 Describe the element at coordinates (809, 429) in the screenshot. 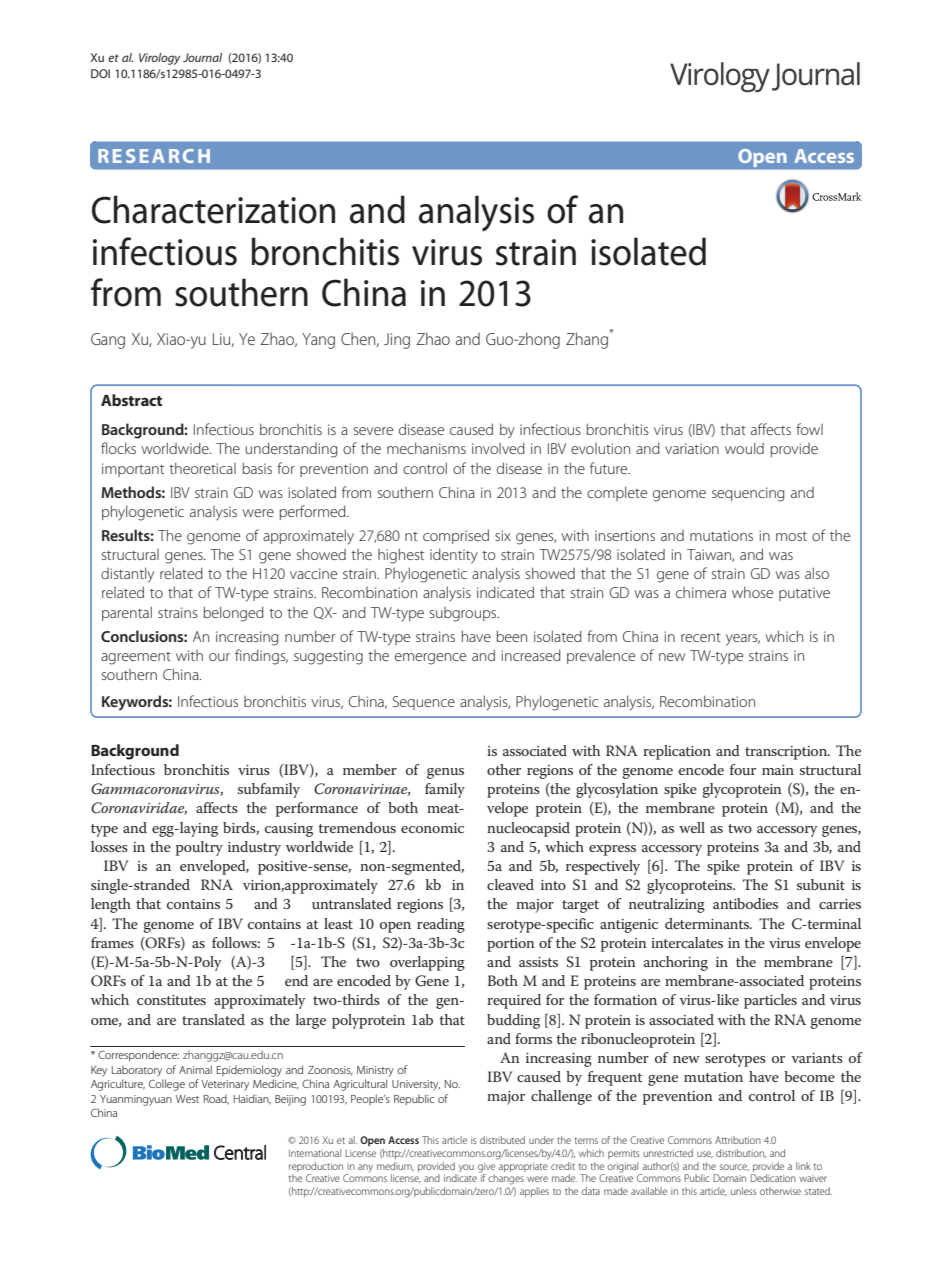

I see `fowl` at that location.
